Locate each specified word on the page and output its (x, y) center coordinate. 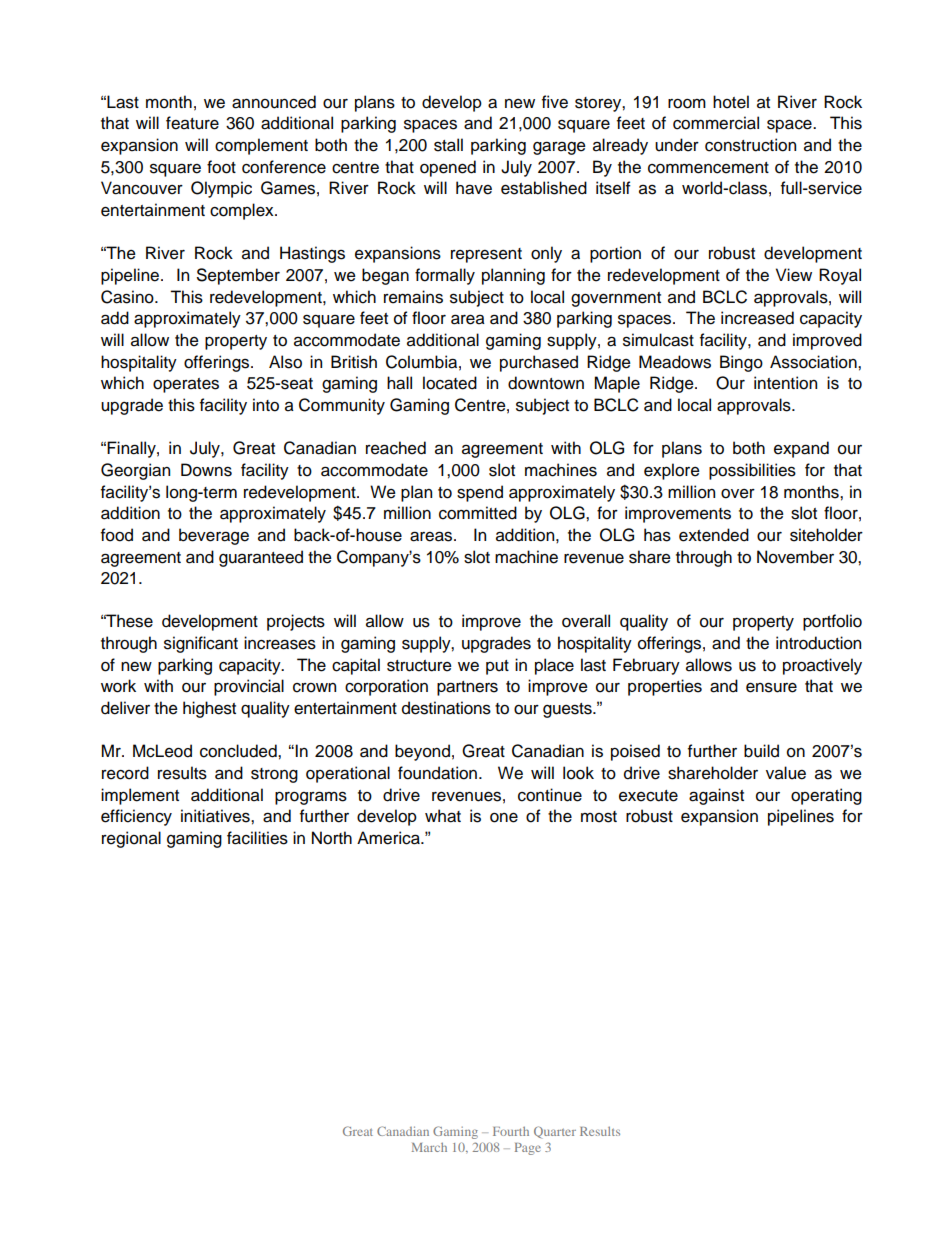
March (429, 1147)
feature (192, 123)
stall (448, 145)
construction (750, 145)
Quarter (555, 1132)
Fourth (511, 1131)
